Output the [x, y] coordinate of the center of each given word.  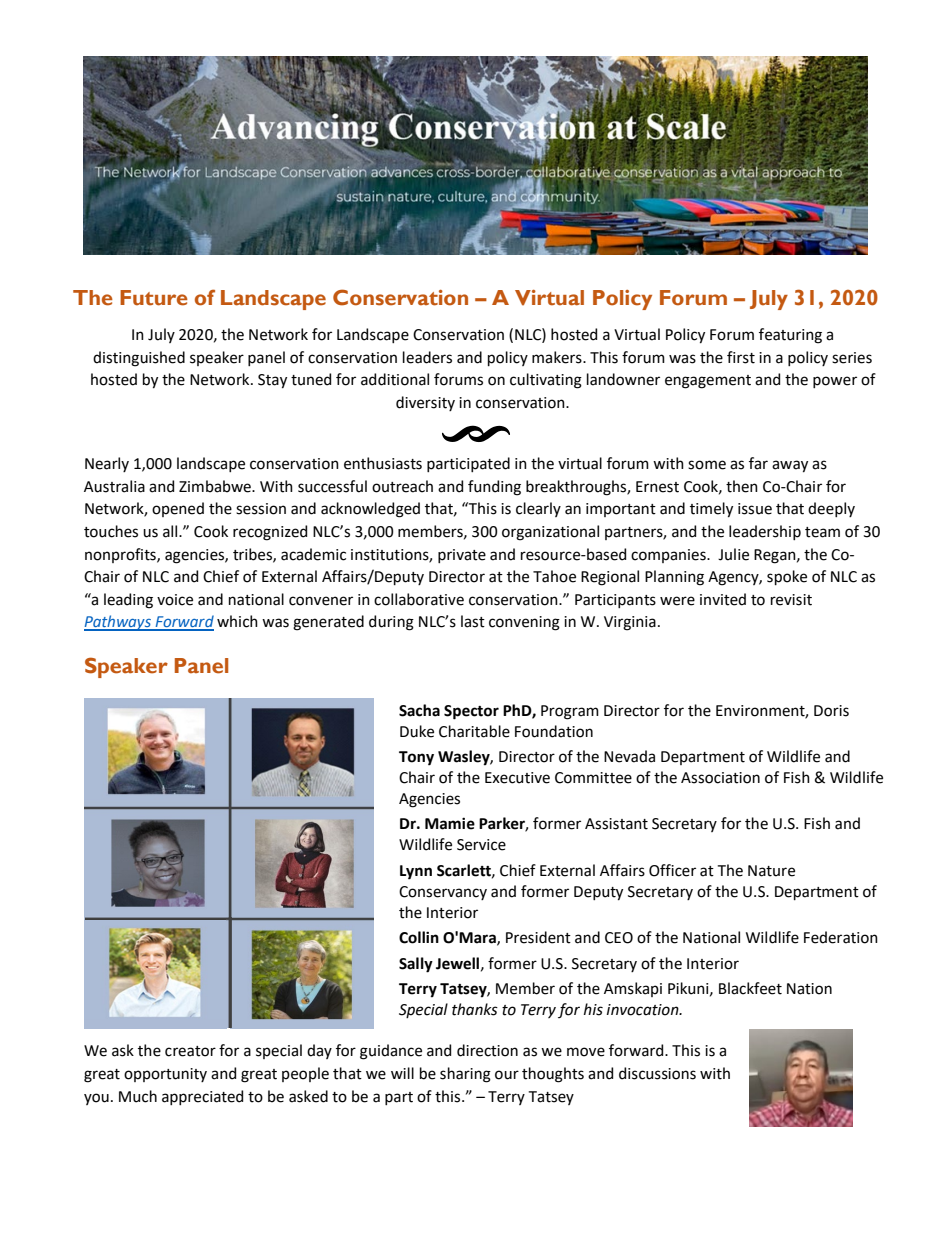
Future [154, 298]
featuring [790, 336]
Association [720, 778]
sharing [465, 1075]
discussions [657, 1073]
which [237, 621]
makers [558, 357]
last [473, 621]
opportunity [165, 1075]
